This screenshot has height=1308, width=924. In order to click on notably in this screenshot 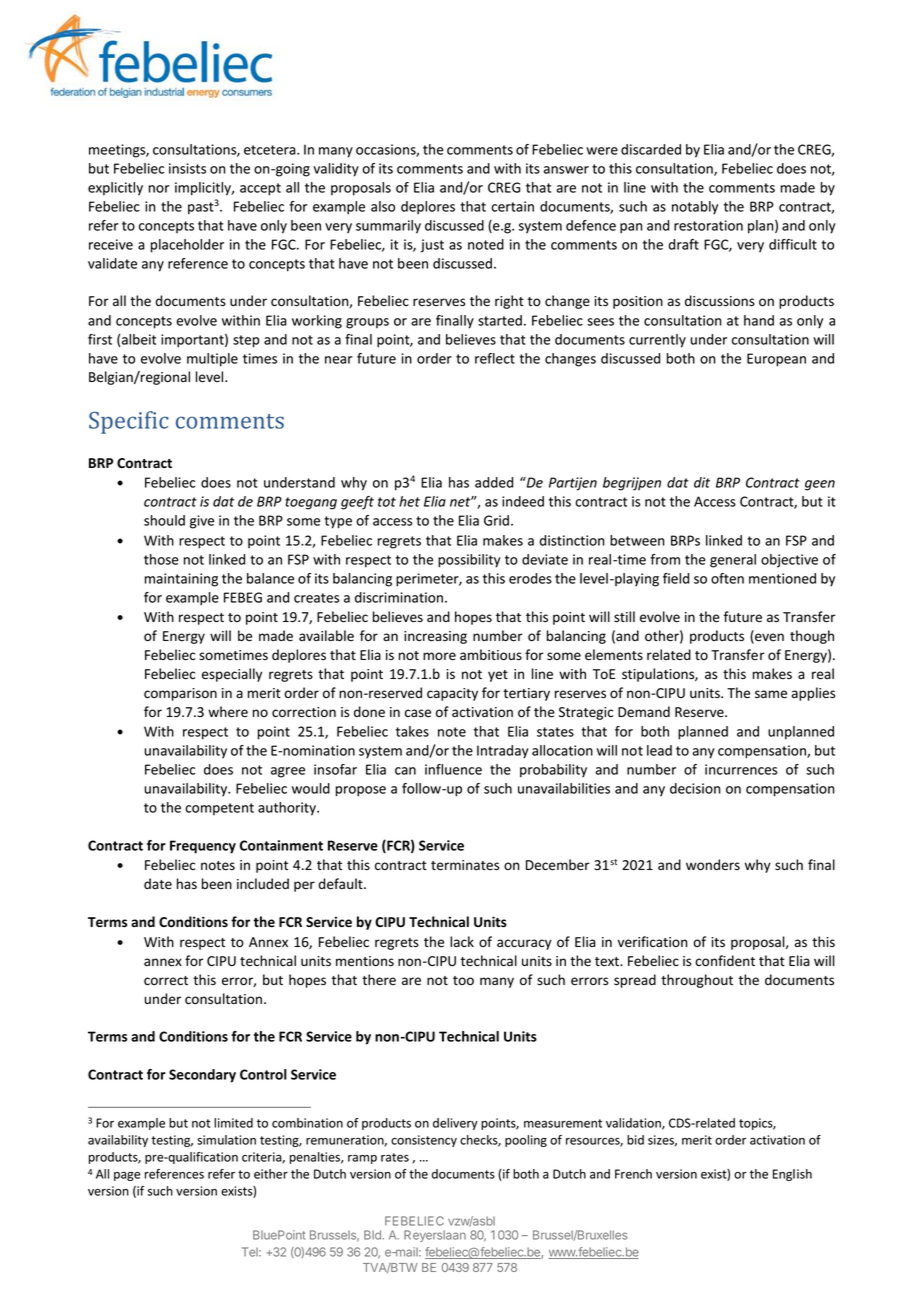, I will do `click(695, 208)`.
